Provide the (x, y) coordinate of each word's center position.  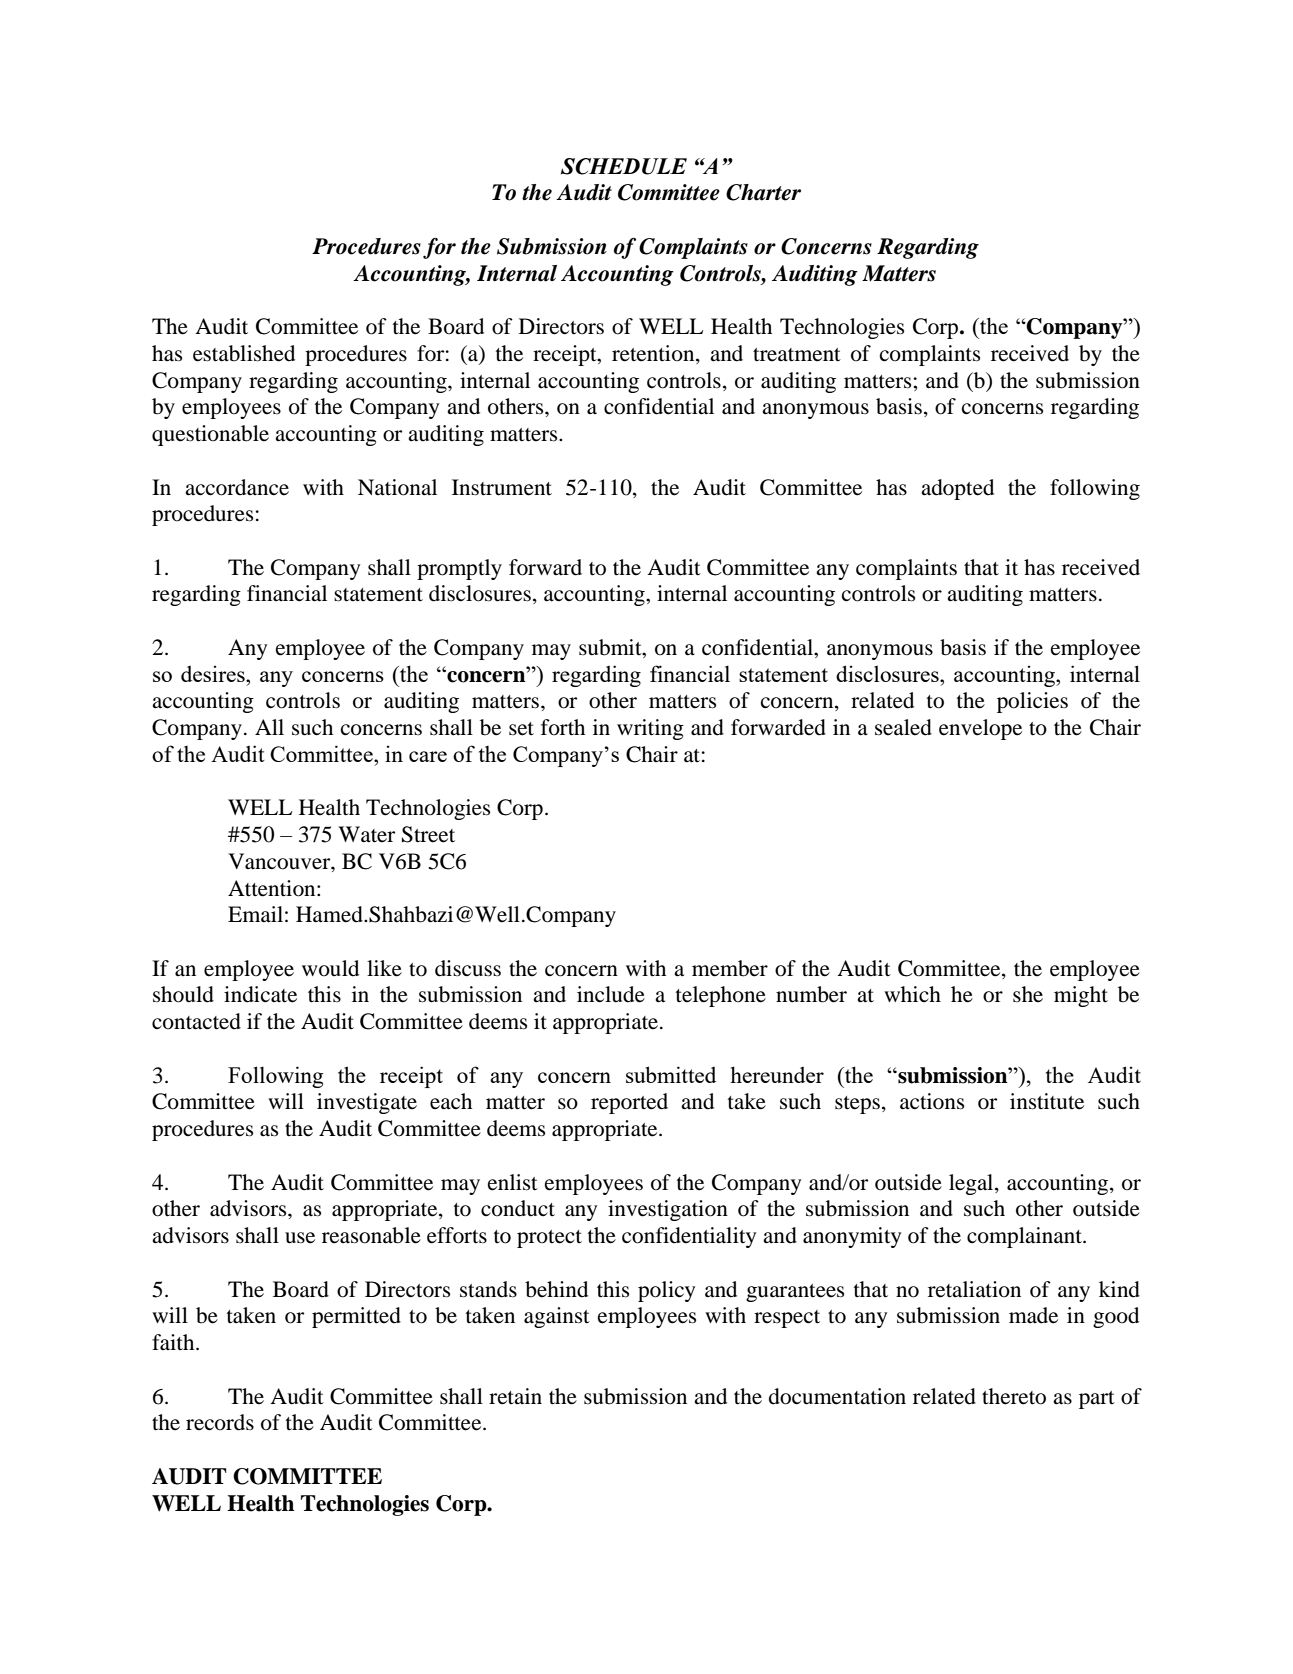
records (220, 1422)
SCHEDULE (624, 166)
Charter (763, 192)
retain (515, 1396)
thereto (1014, 1396)
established (244, 353)
